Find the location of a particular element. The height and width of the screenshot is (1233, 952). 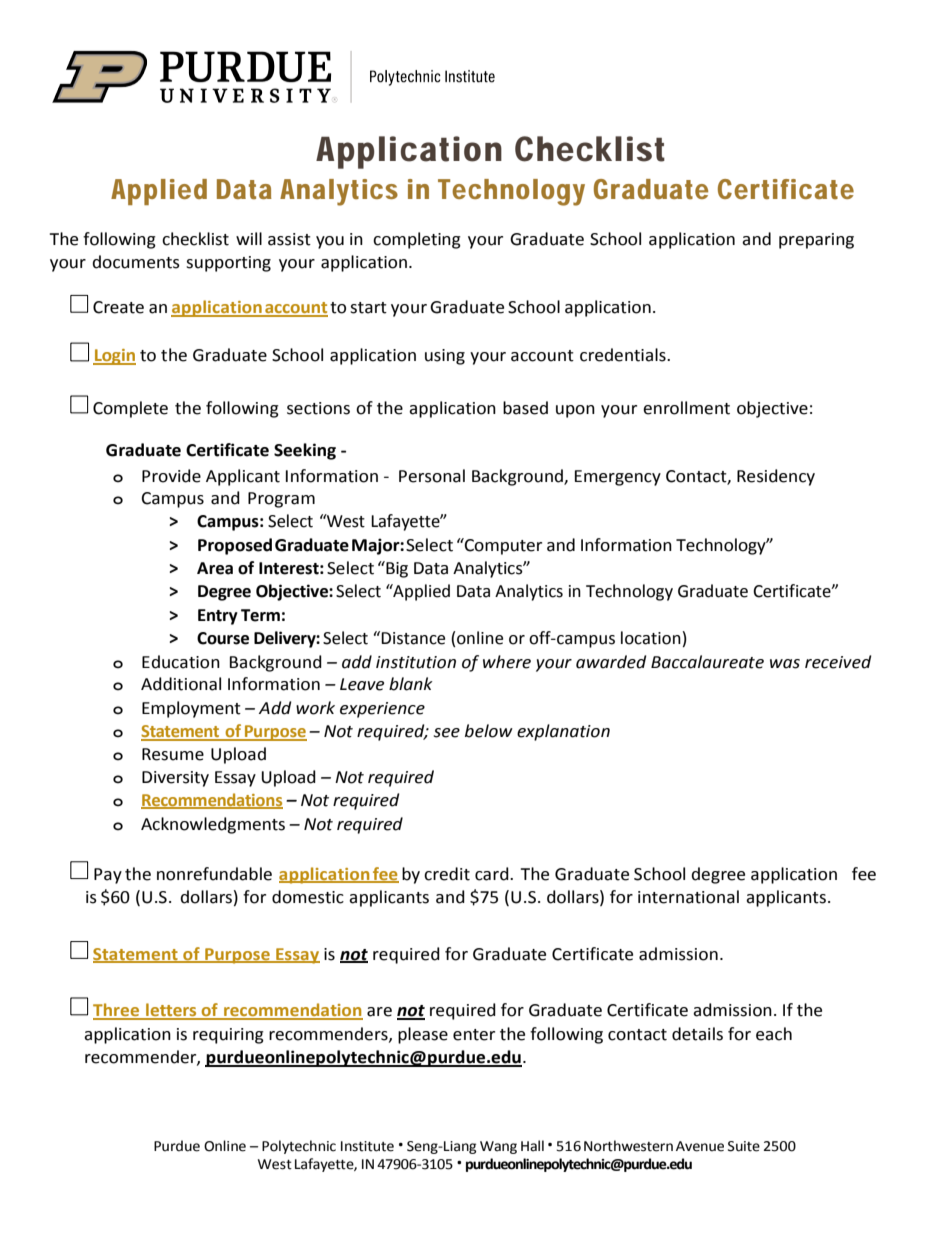

supporting is located at coordinates (228, 264).
